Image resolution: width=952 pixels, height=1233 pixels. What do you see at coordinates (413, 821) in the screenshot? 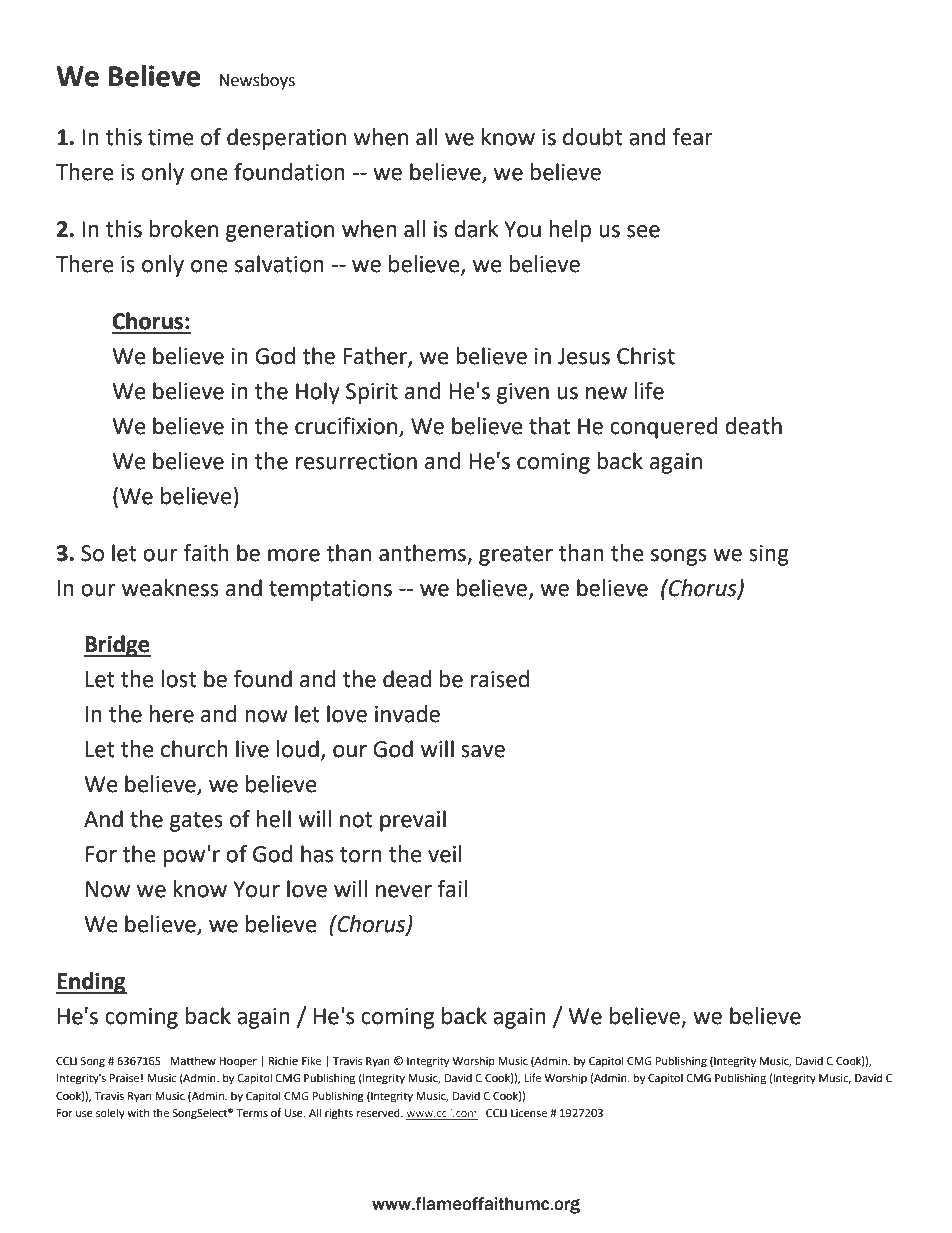
I see `prevail` at bounding box center [413, 821].
